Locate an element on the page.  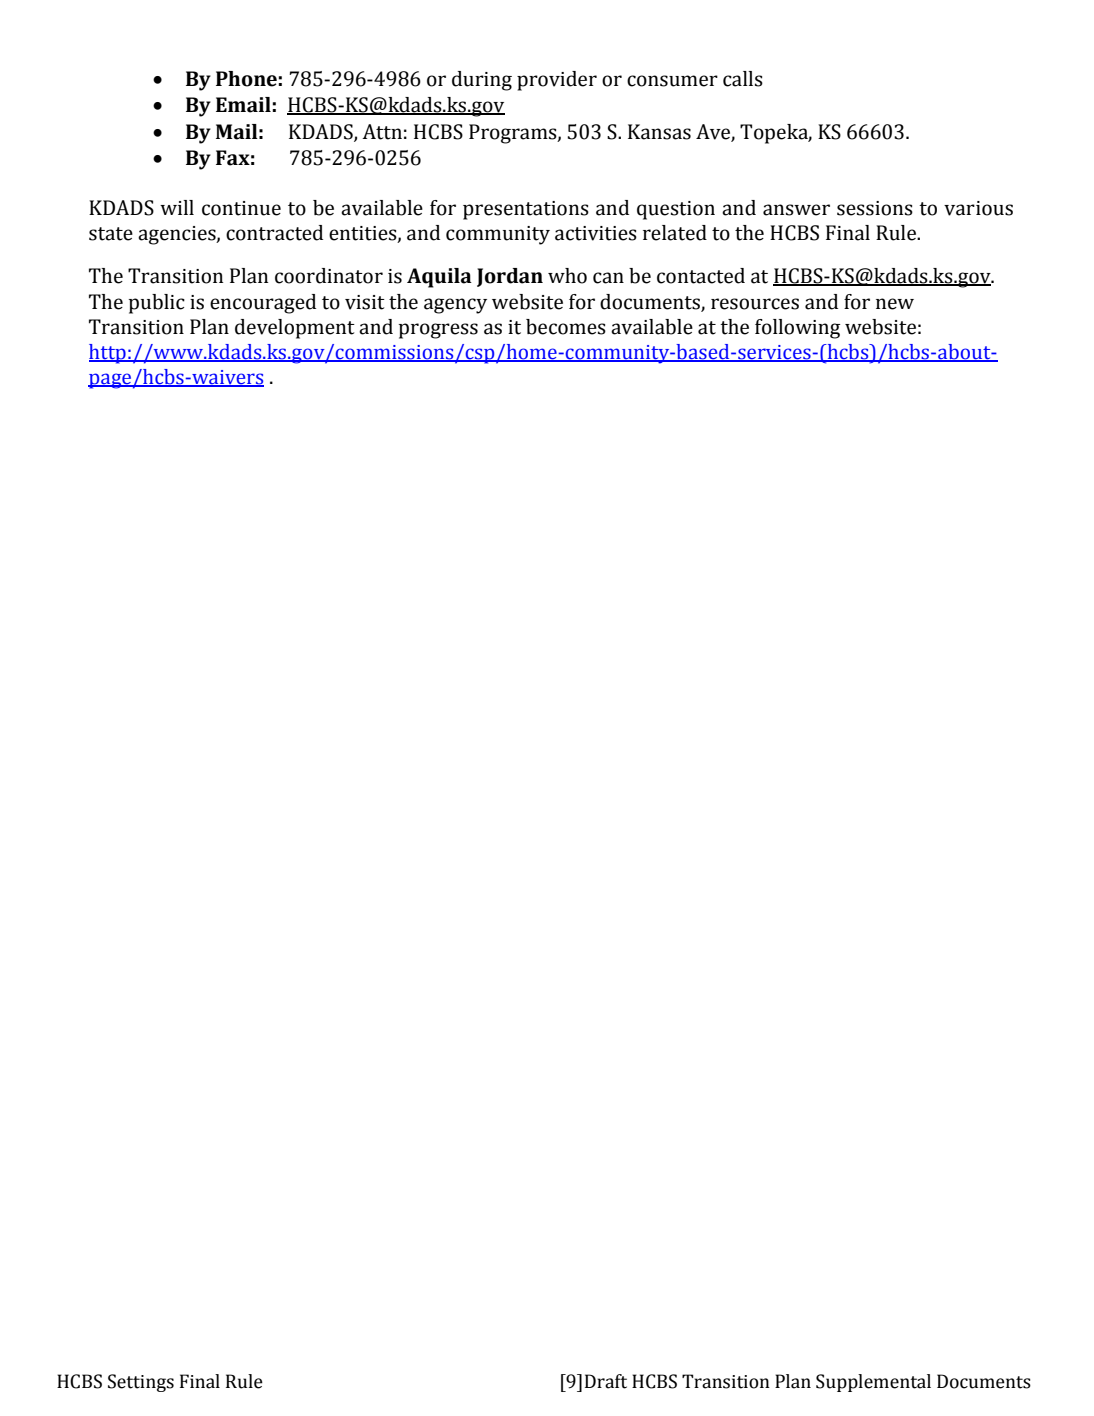
Settings is located at coordinates (141, 1383).
